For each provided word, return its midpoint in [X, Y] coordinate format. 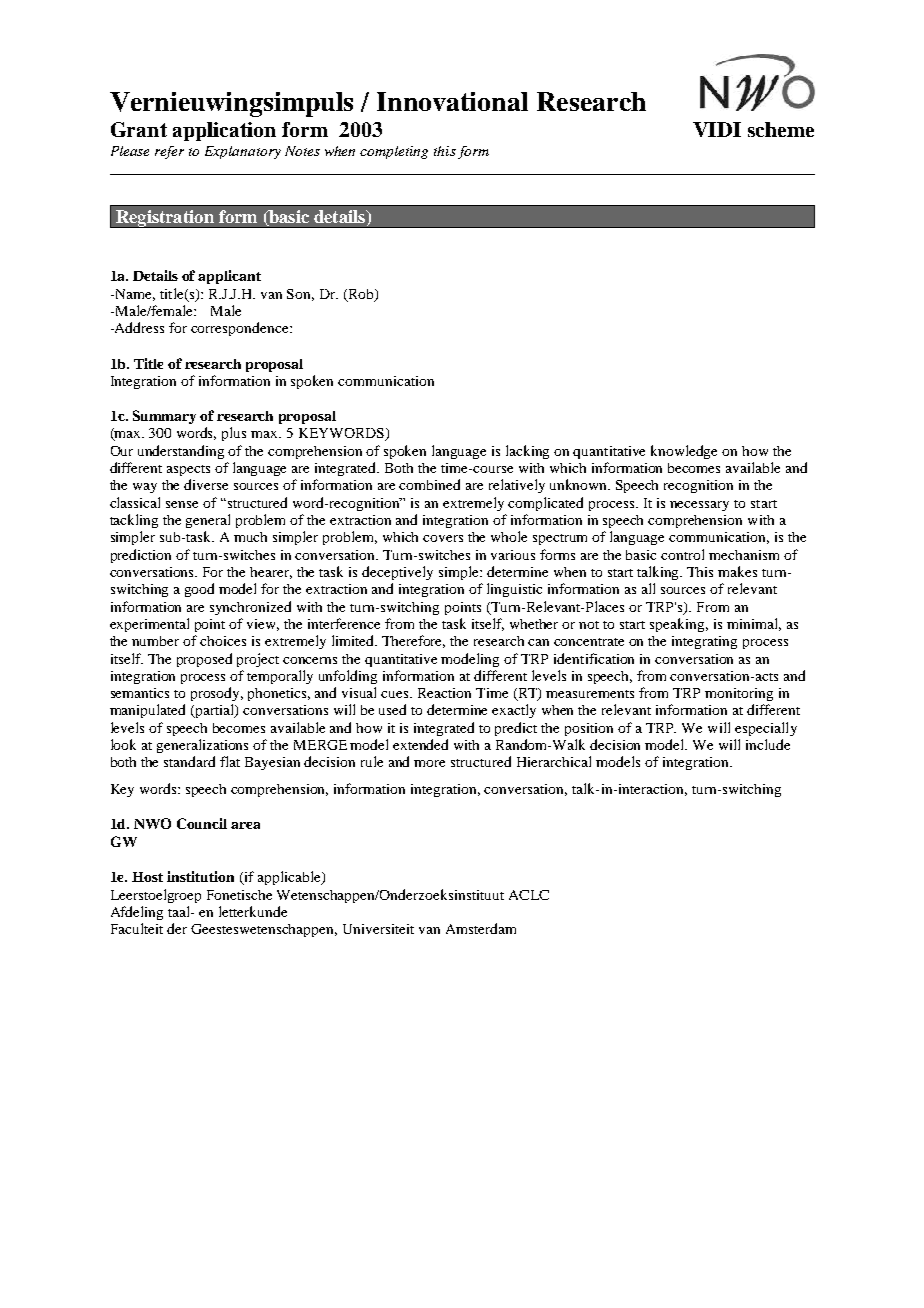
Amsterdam [481, 928]
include [768, 744]
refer [169, 152]
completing [394, 152]
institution [200, 876]
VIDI [717, 129]
